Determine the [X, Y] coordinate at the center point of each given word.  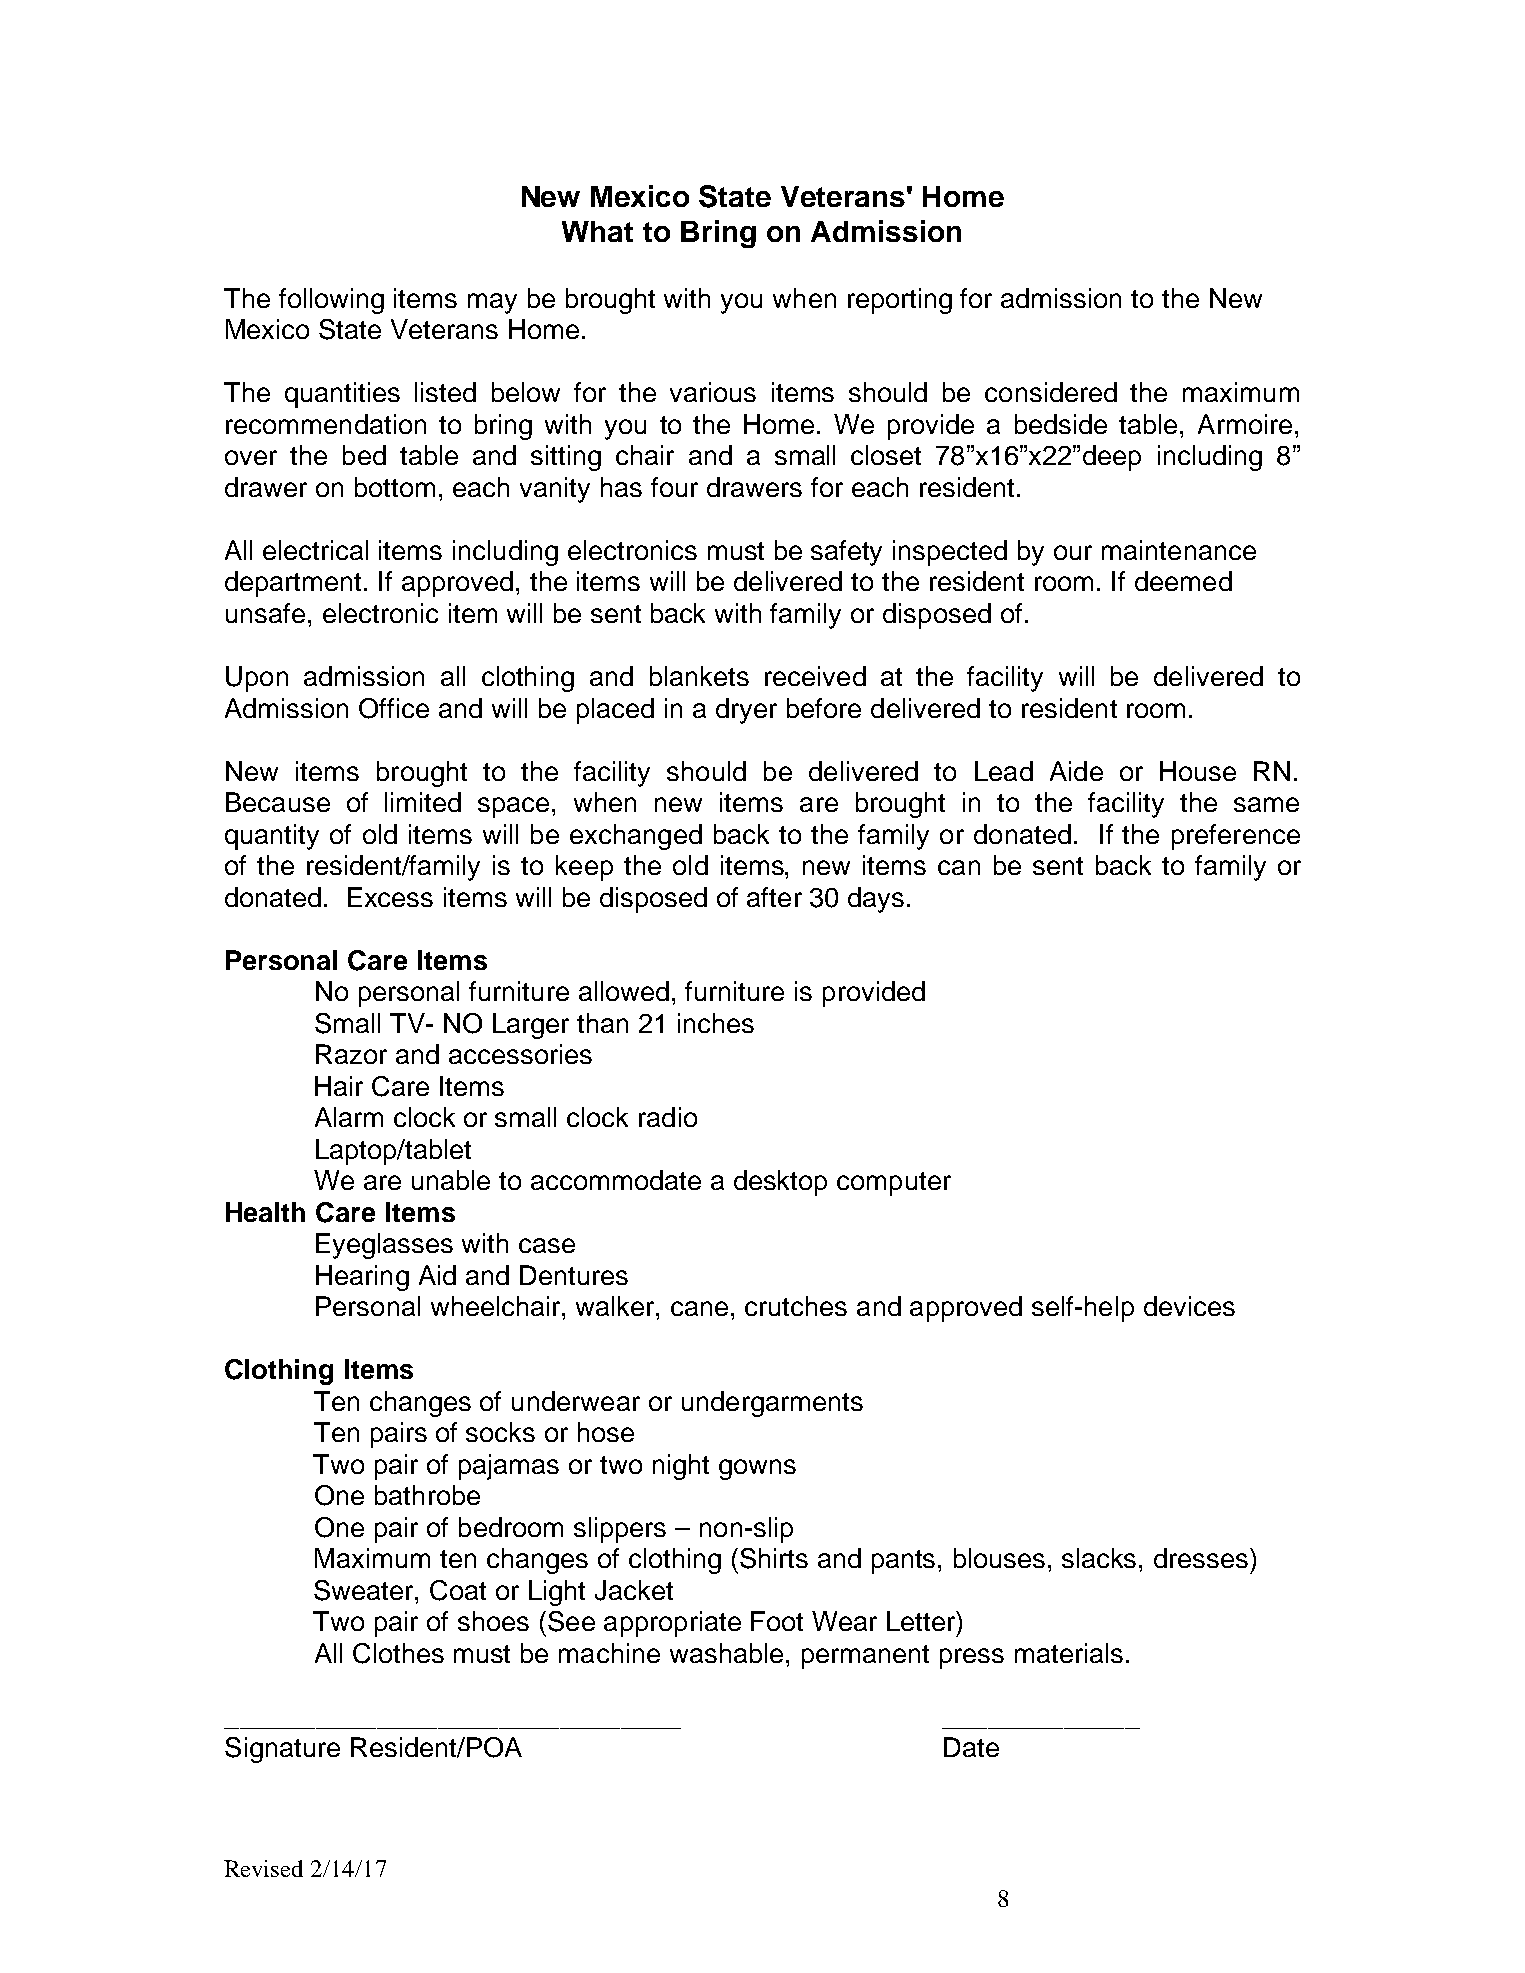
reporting [900, 301]
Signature [282, 1750]
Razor [351, 1054]
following [331, 301]
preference [1236, 837]
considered [1051, 392]
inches [716, 1023]
